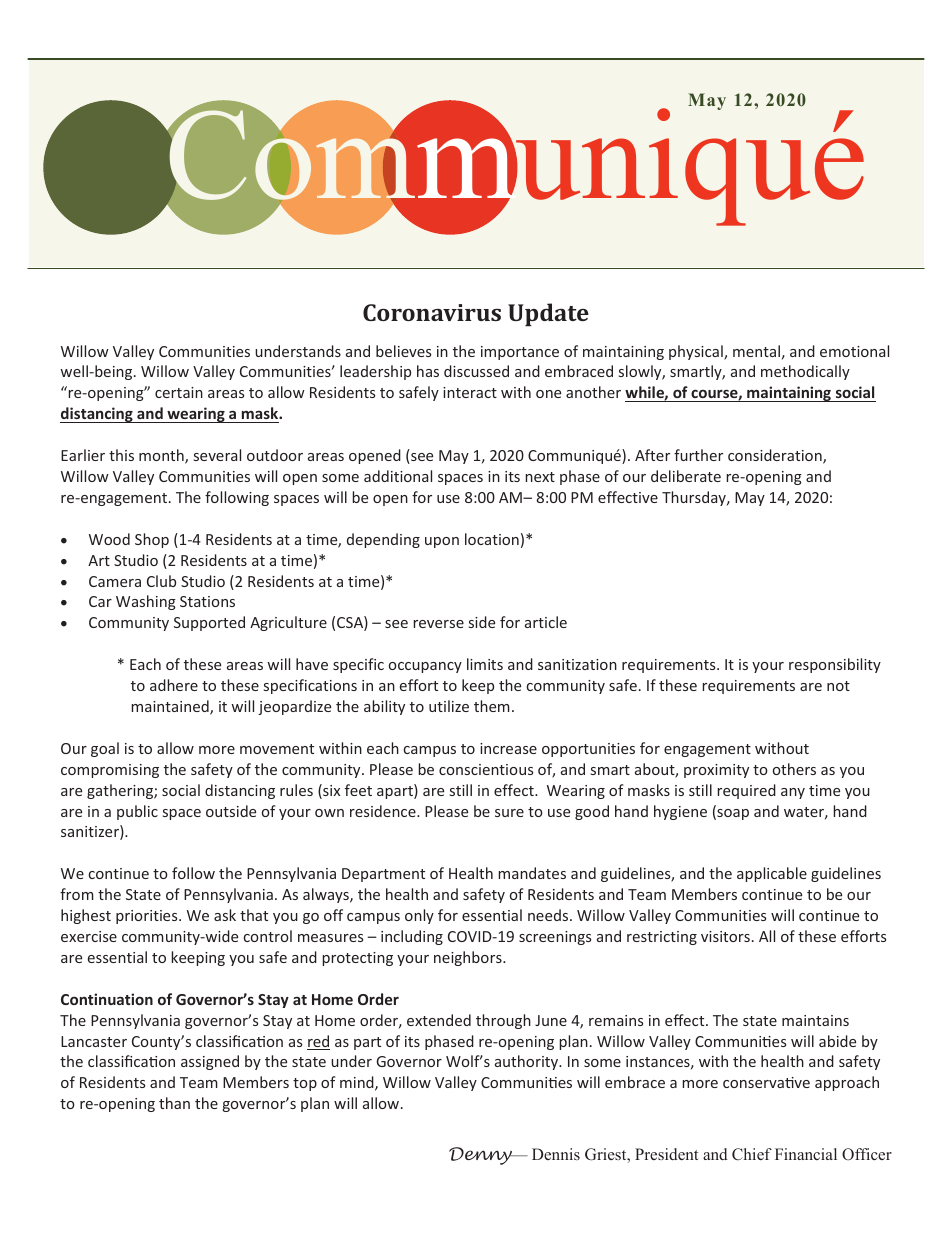 The image size is (952, 1233). Describe the element at coordinates (174, 1103) in the screenshot. I see `than` at that location.
